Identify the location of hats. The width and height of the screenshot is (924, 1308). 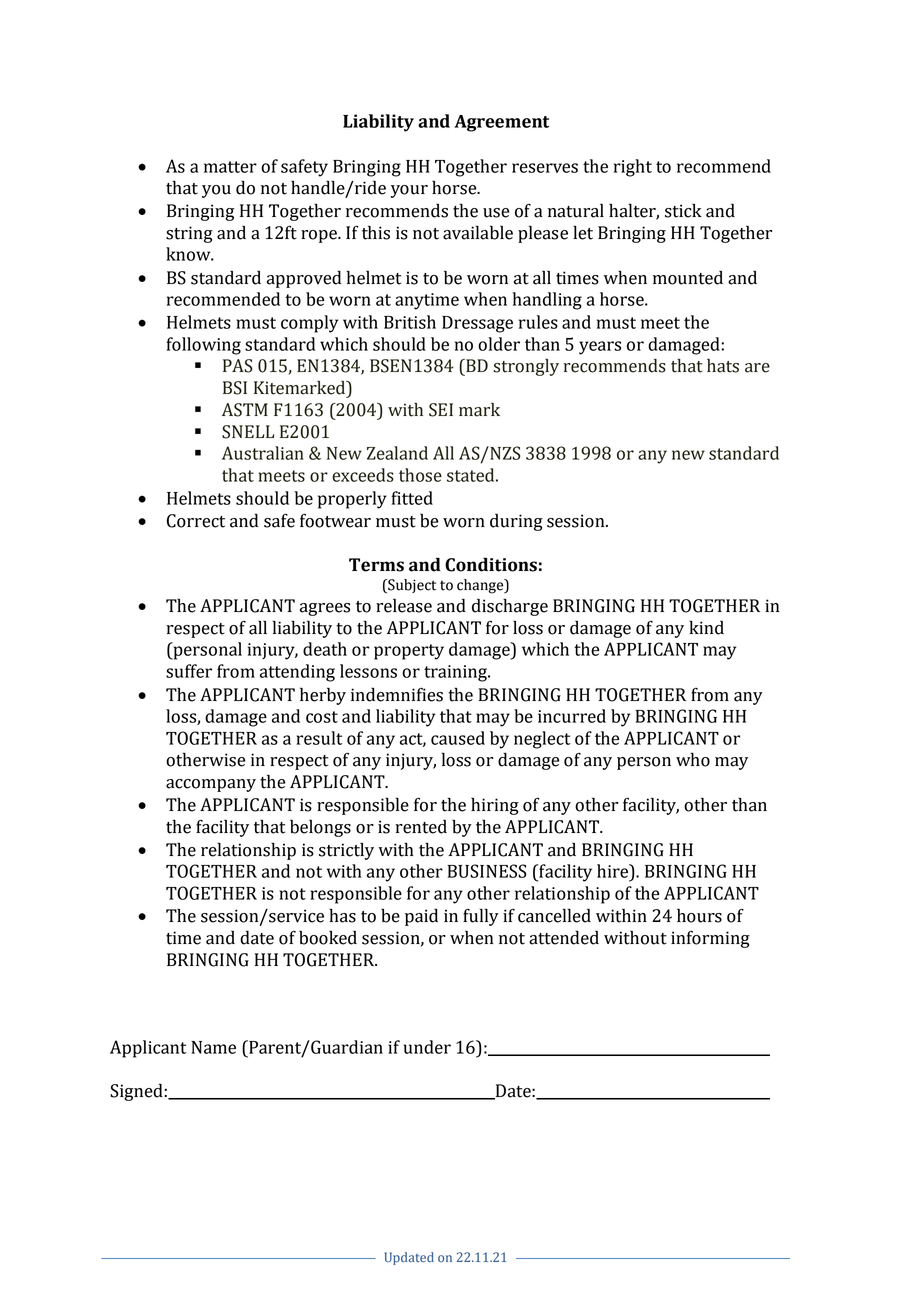
(723, 366).
